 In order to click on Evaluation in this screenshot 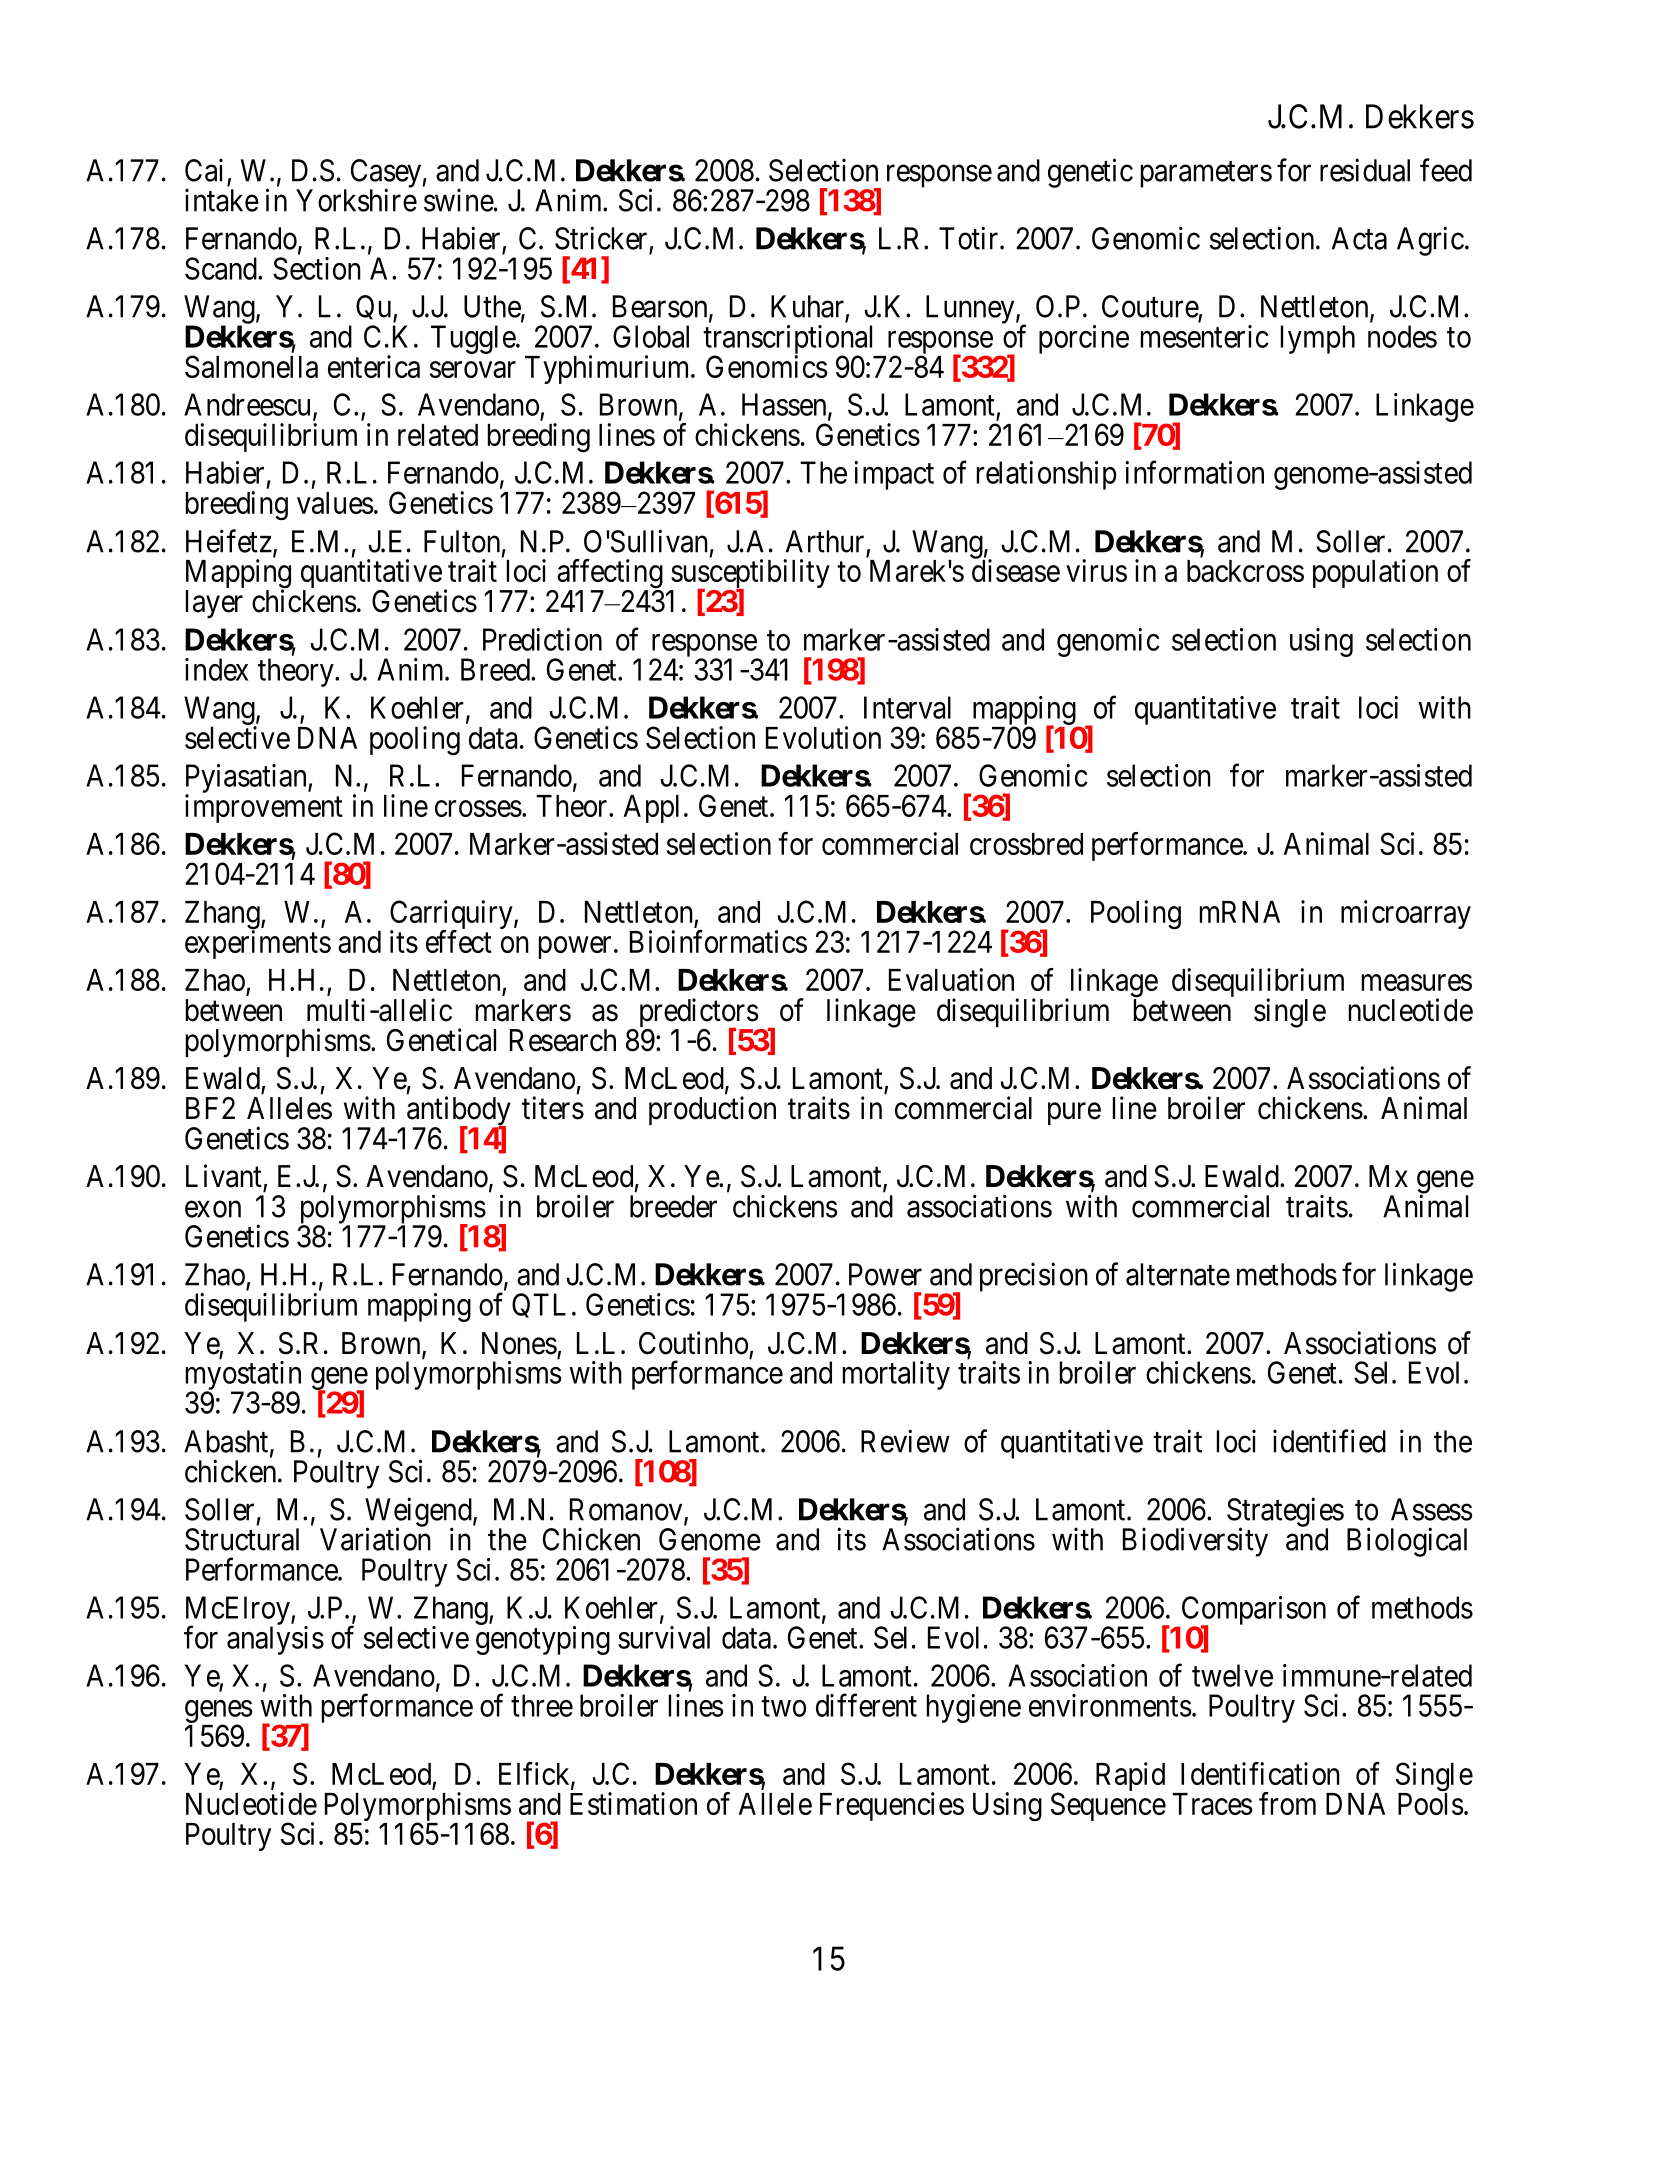, I will do `click(951, 979)`.
